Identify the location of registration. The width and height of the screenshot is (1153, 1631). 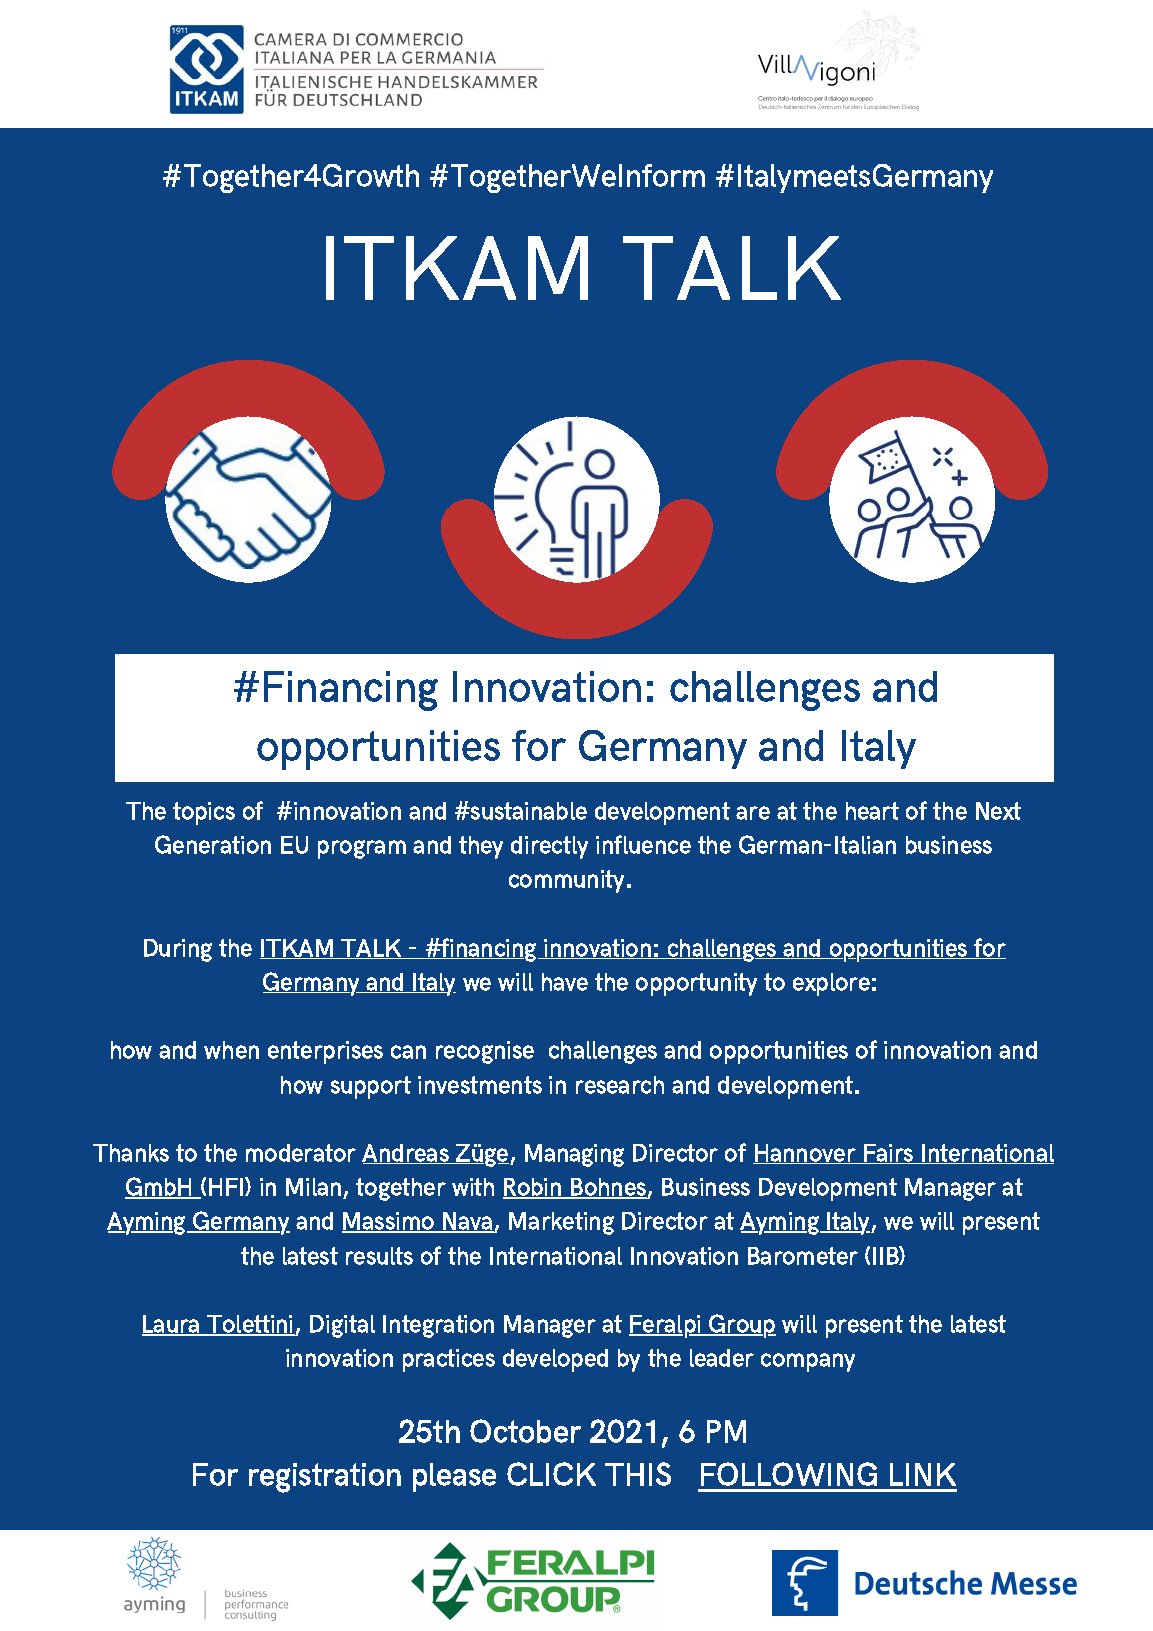
(325, 1478).
